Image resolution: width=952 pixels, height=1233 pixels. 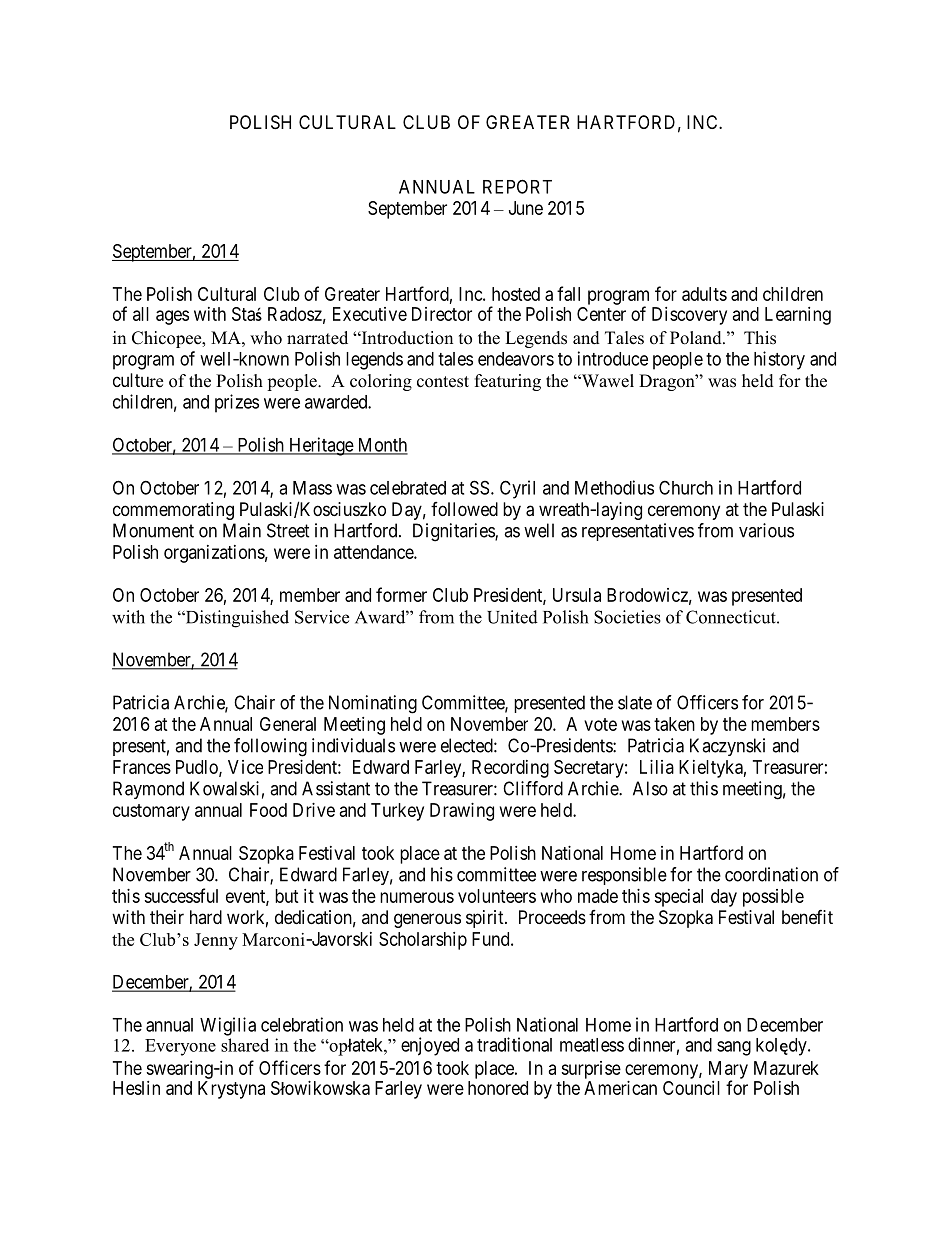 What do you see at coordinates (498, 1088) in the image?
I see `honored` at bounding box center [498, 1088].
